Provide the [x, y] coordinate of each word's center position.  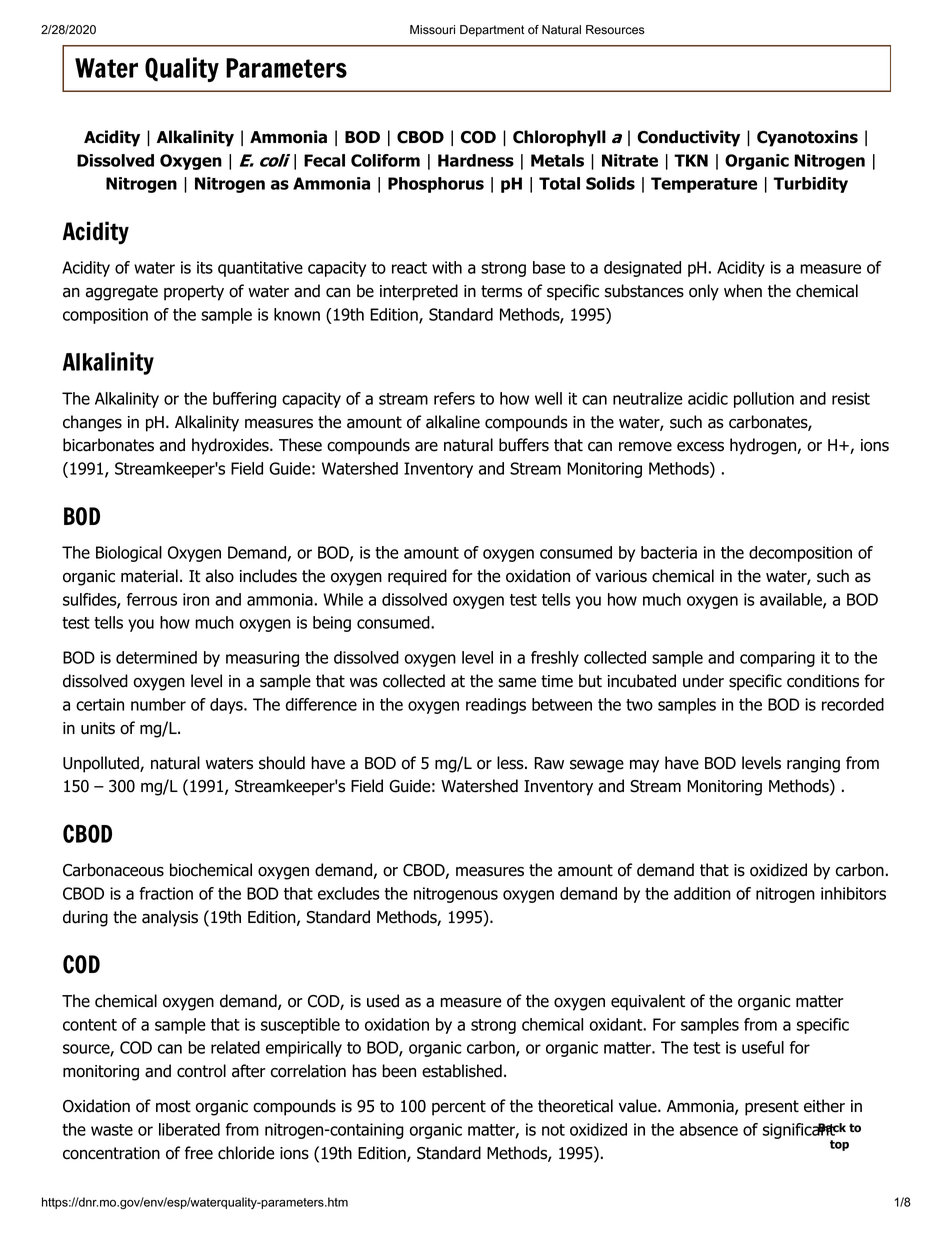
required [417, 577]
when [743, 291]
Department [492, 31]
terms [501, 291]
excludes [349, 893]
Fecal [324, 160]
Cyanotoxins [807, 138]
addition [702, 893]
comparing [777, 659]
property [194, 293]
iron [196, 599]
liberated [189, 1129]
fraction [166, 893]
